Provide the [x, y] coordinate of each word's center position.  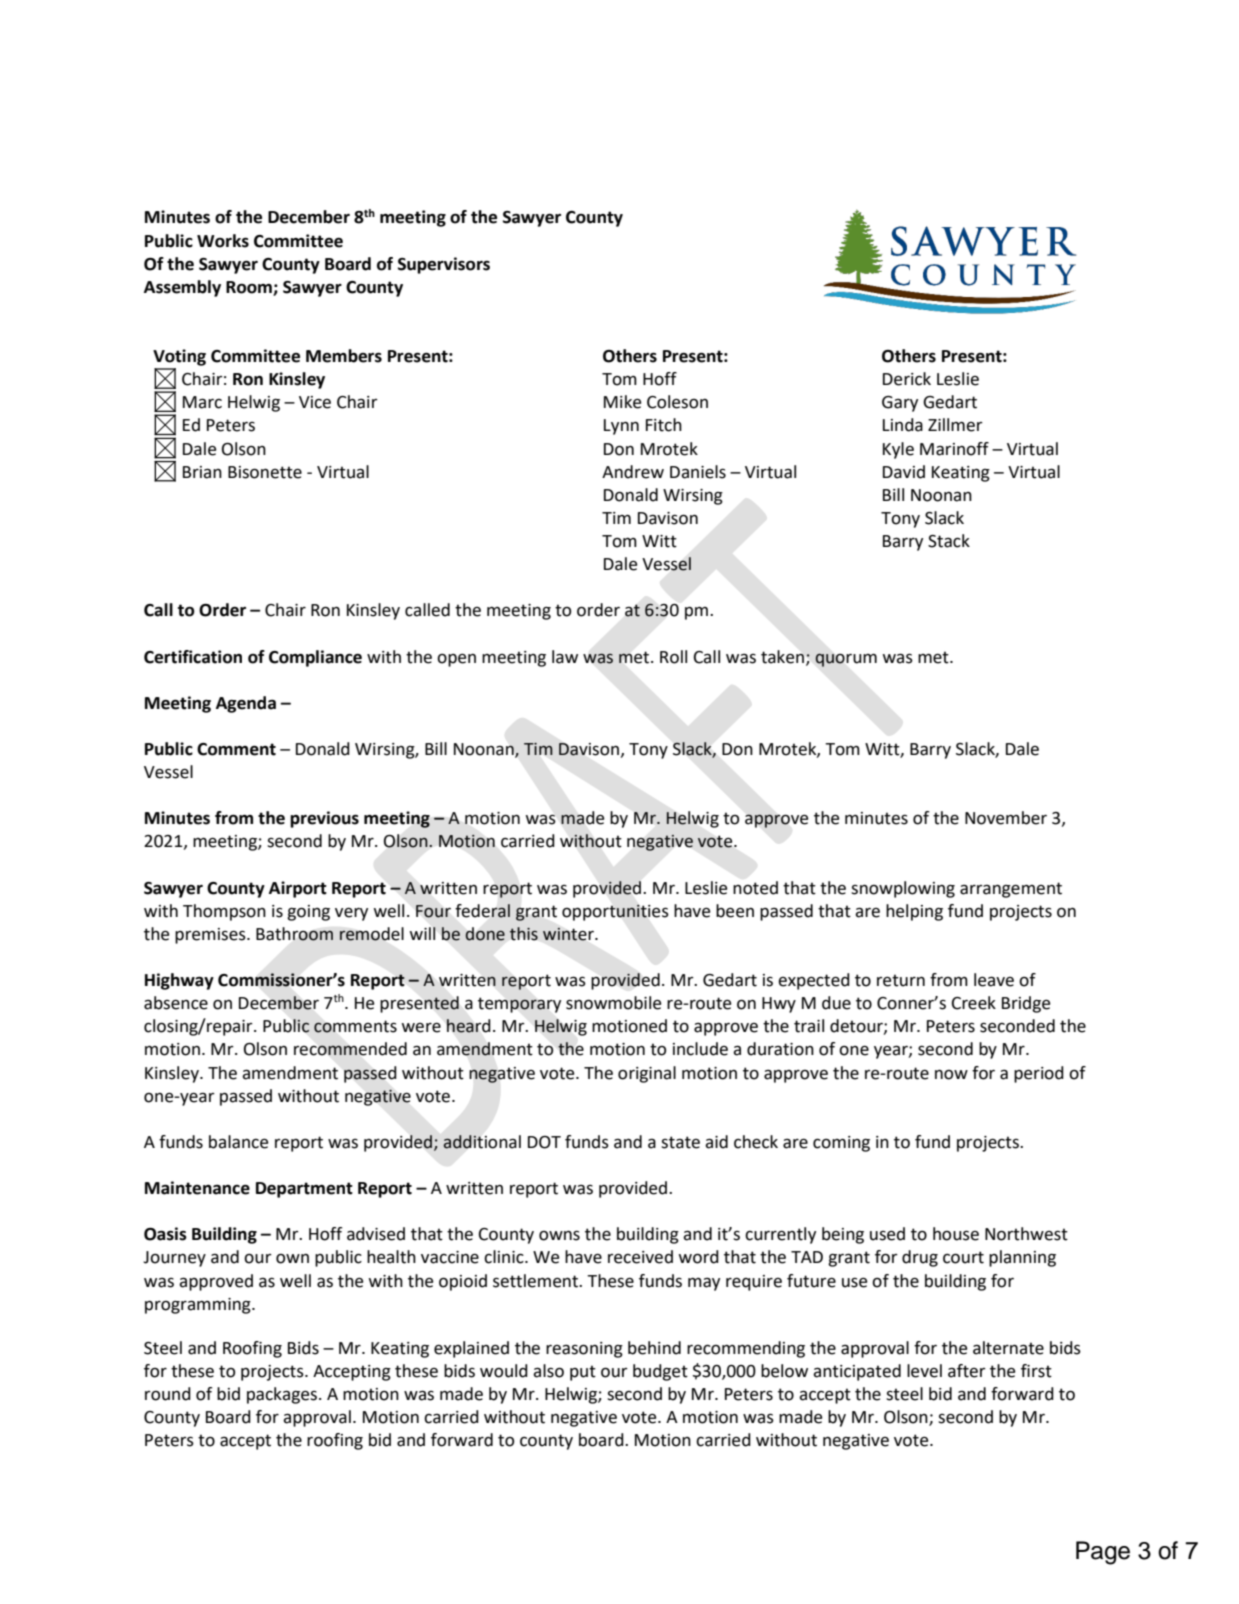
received [640, 1257]
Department [304, 1190]
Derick [907, 379]
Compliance [315, 658]
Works [223, 241]
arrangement [1011, 890]
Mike [622, 402]
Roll [673, 657]
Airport [298, 889]
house [956, 1234]
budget [660, 1372]
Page [1103, 1553]
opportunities [615, 912]
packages [283, 1395]
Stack [949, 541]
